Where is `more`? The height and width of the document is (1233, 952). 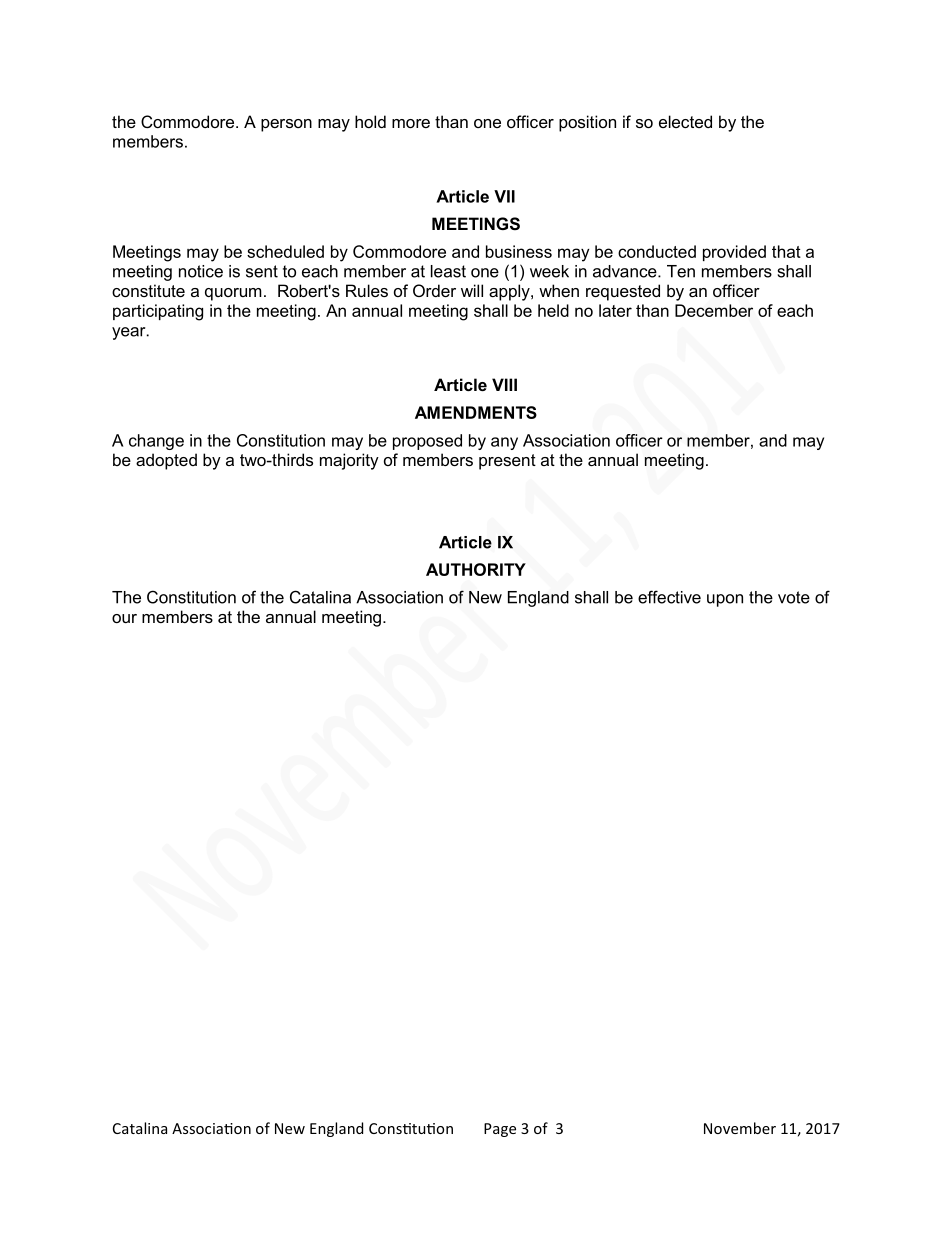
more is located at coordinates (411, 123).
